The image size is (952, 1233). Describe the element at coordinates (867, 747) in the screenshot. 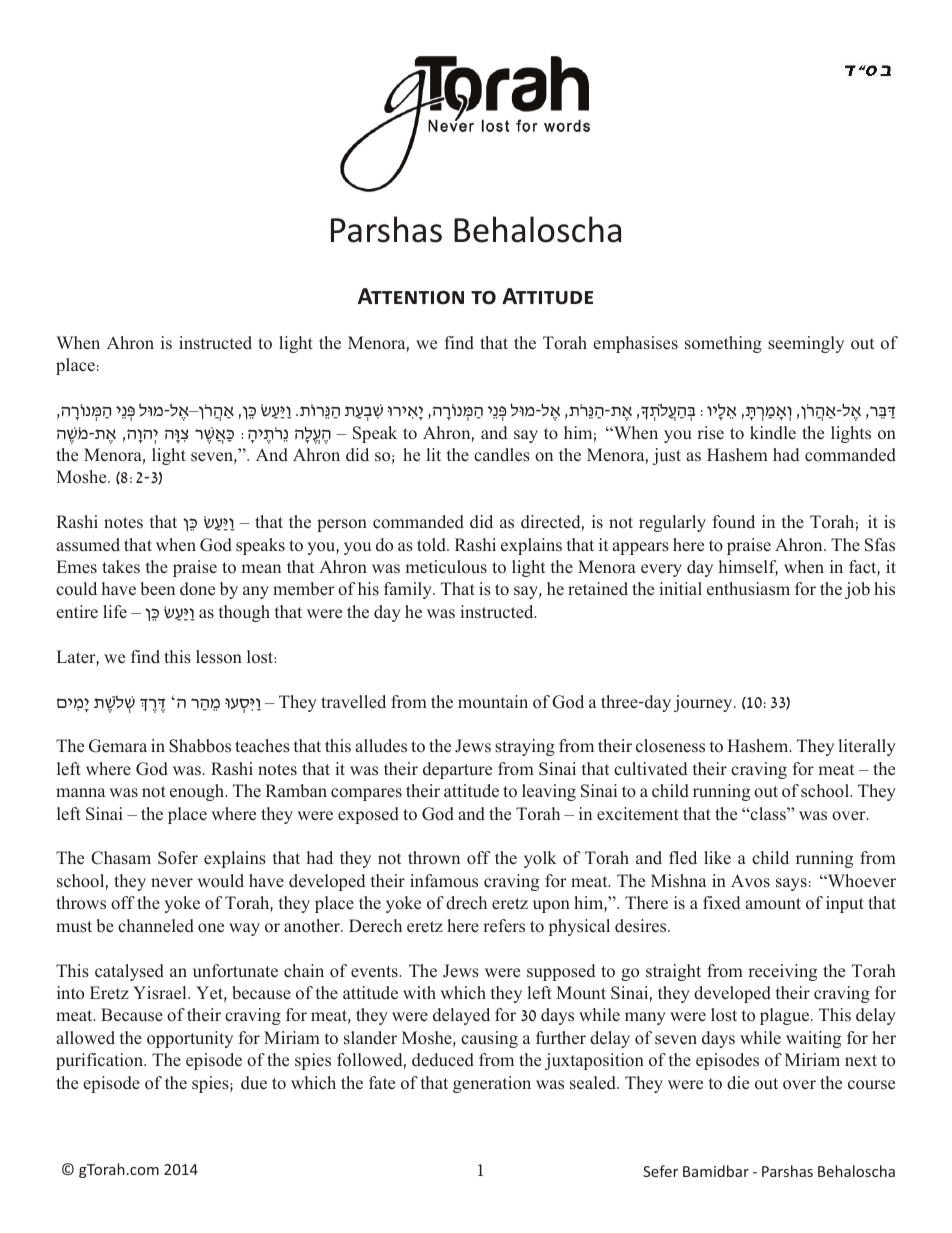

I see `literally` at that location.
